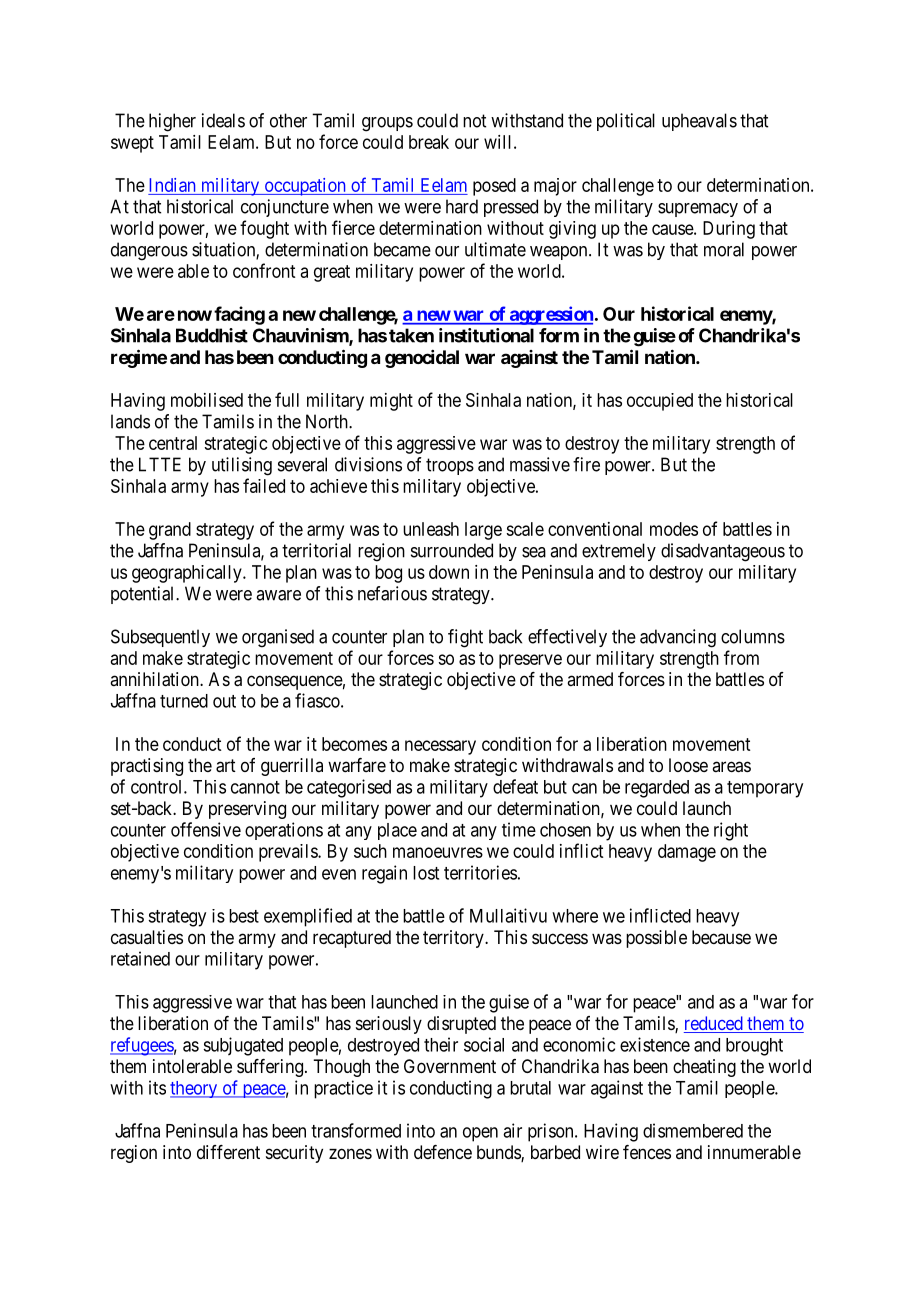 This screenshot has height=1308, width=924. I want to click on ideals, so click(223, 120).
